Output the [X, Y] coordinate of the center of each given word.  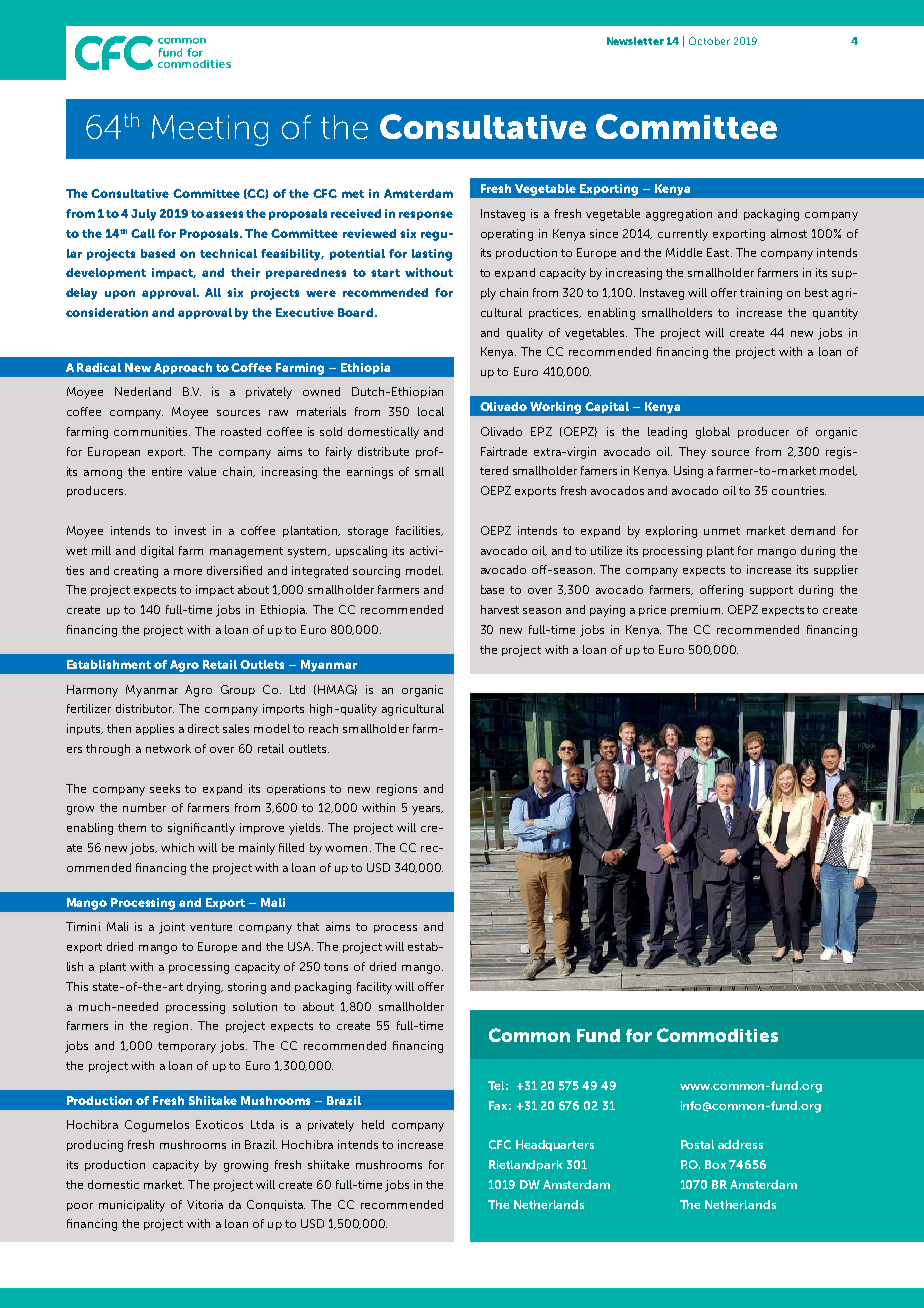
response [426, 215]
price [652, 610]
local [431, 411]
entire [167, 471]
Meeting [210, 130]
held [373, 1124]
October [709, 41]
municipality [132, 1206]
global [713, 433]
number [144, 807]
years [427, 810]
